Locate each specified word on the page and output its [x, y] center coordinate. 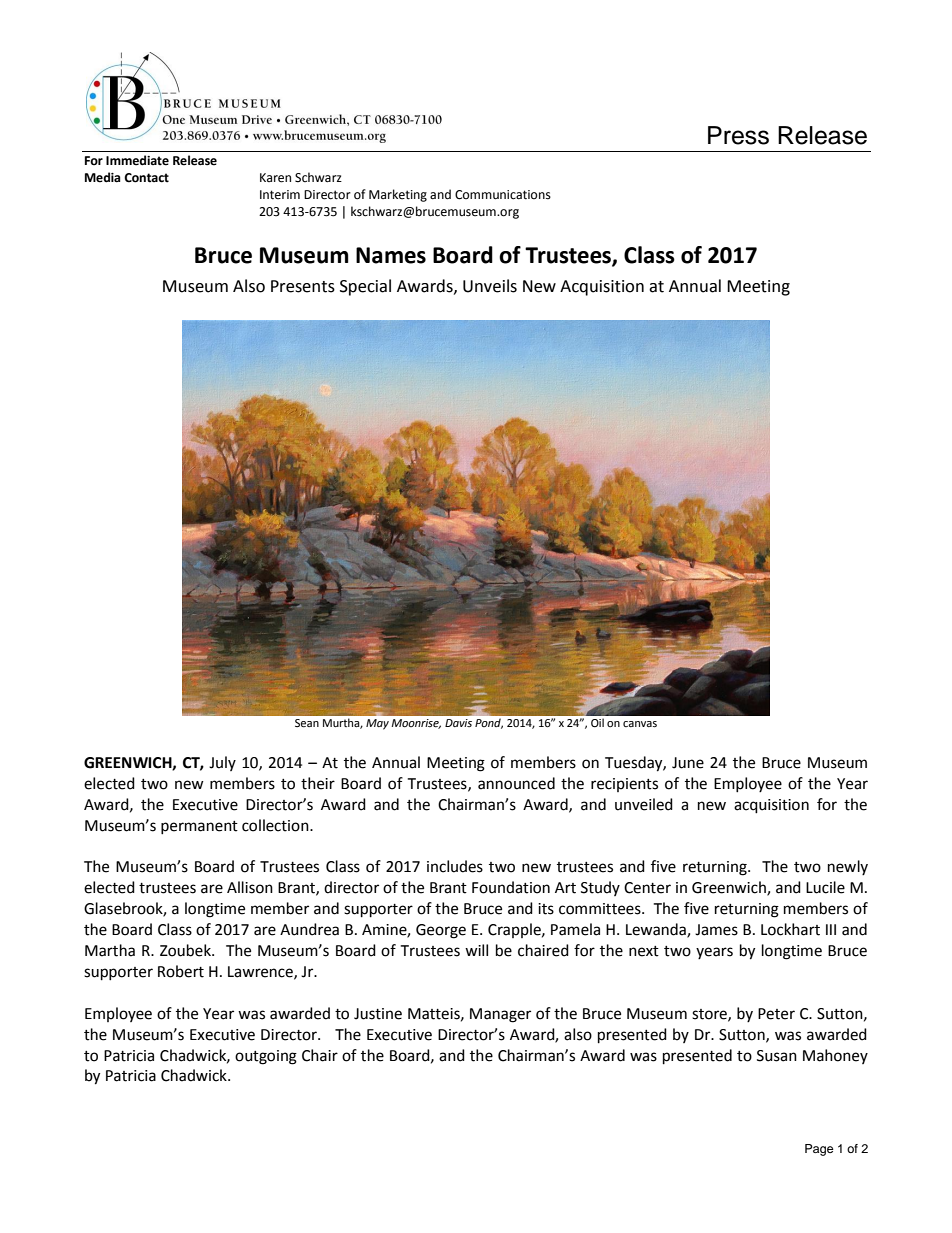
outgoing [266, 1057]
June [688, 763]
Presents [303, 286]
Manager [500, 1015]
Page [819, 1150]
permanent [199, 827]
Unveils [490, 286]
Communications [503, 195]
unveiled [644, 804]
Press [738, 135]
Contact [146, 178]
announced [516, 783]
